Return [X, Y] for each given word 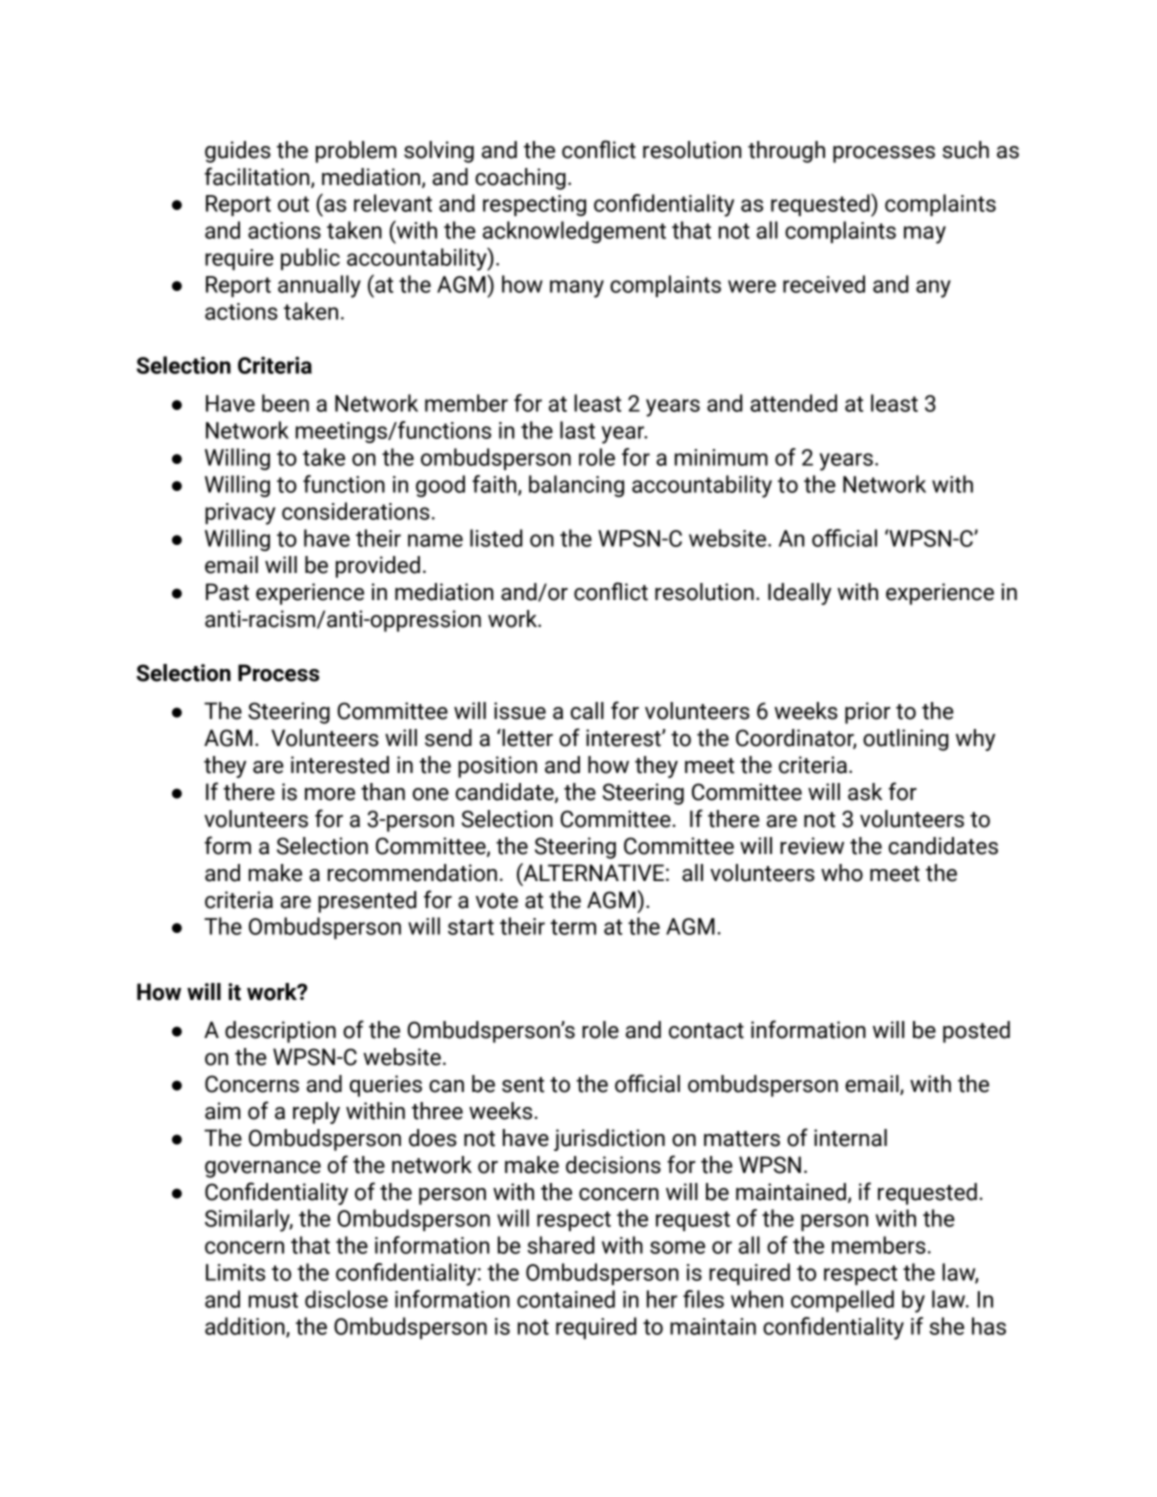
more [330, 794]
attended [793, 403]
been [285, 403]
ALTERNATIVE [592, 872]
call [587, 711]
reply [316, 1113]
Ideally [799, 594]
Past [227, 592]
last [577, 430]
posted [976, 1032]
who [842, 873]
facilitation [258, 177]
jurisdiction [609, 1140]
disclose [346, 1299]
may [925, 235]
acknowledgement [574, 232]
